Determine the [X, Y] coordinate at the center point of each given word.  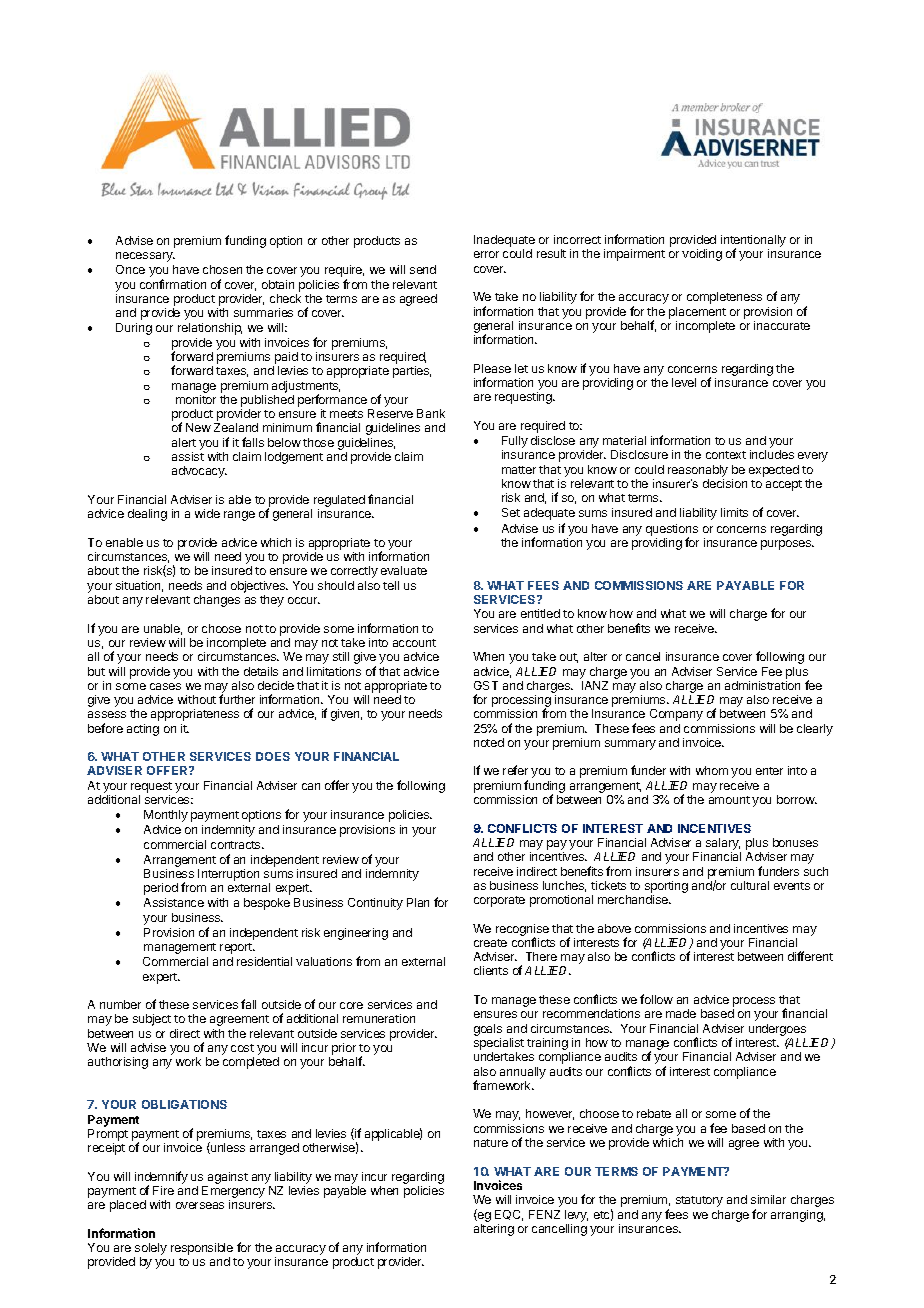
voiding [702, 255]
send [423, 269]
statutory [699, 1201]
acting [143, 730]
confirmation [173, 284]
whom [712, 770]
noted [489, 742]
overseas [200, 1205]
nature [491, 1143]
